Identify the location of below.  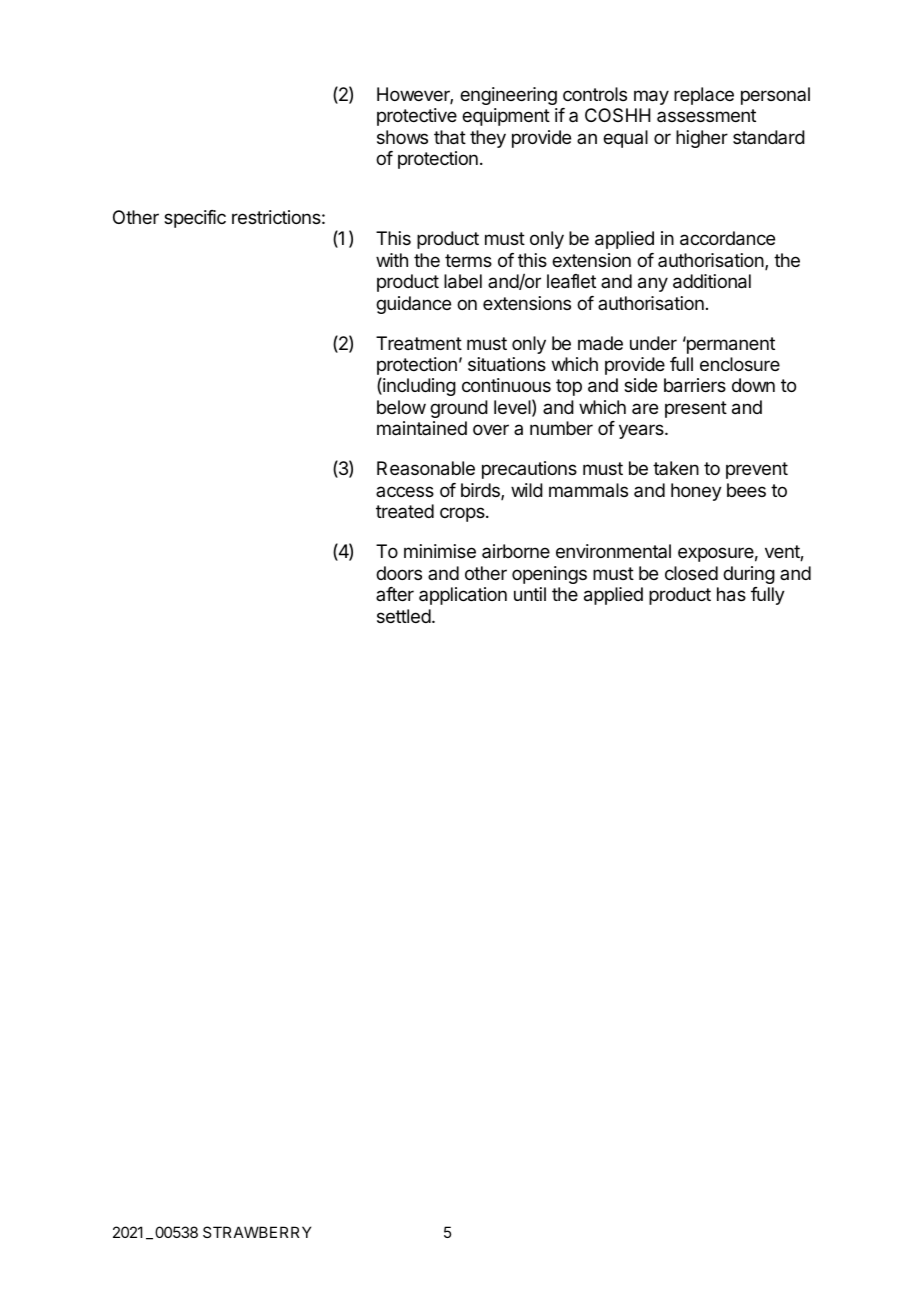
(401, 407).
